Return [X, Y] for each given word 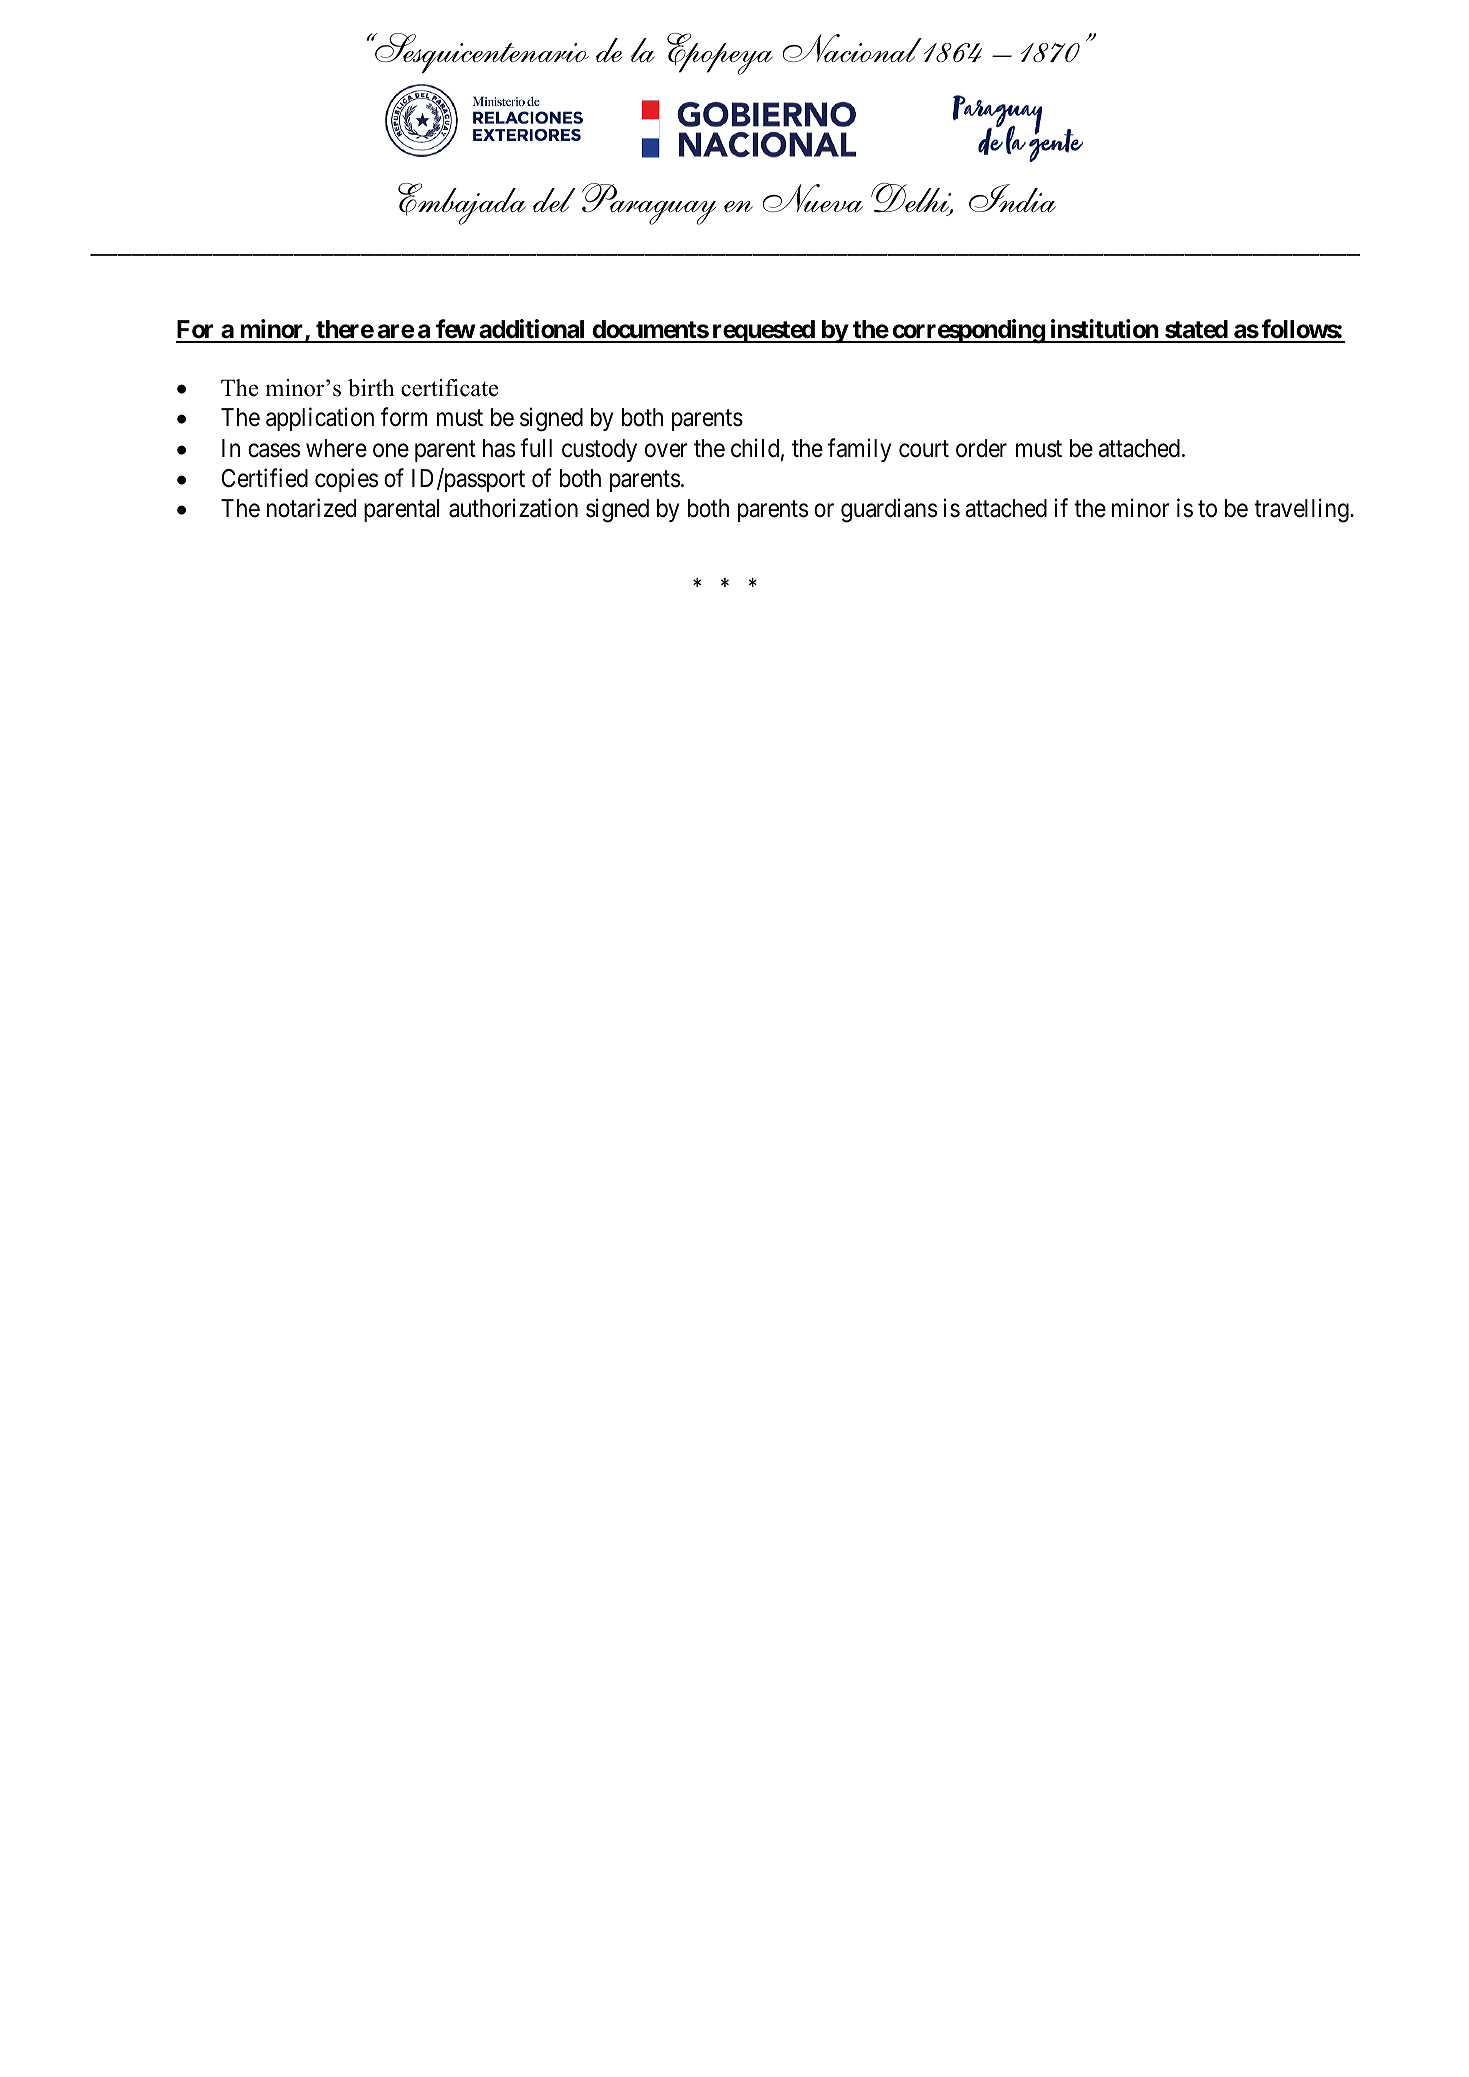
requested [763, 331]
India [1012, 198]
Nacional [852, 48]
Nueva [813, 198]
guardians [889, 510]
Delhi [912, 199]
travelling [1302, 510]
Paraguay [649, 204]
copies [346, 480]
